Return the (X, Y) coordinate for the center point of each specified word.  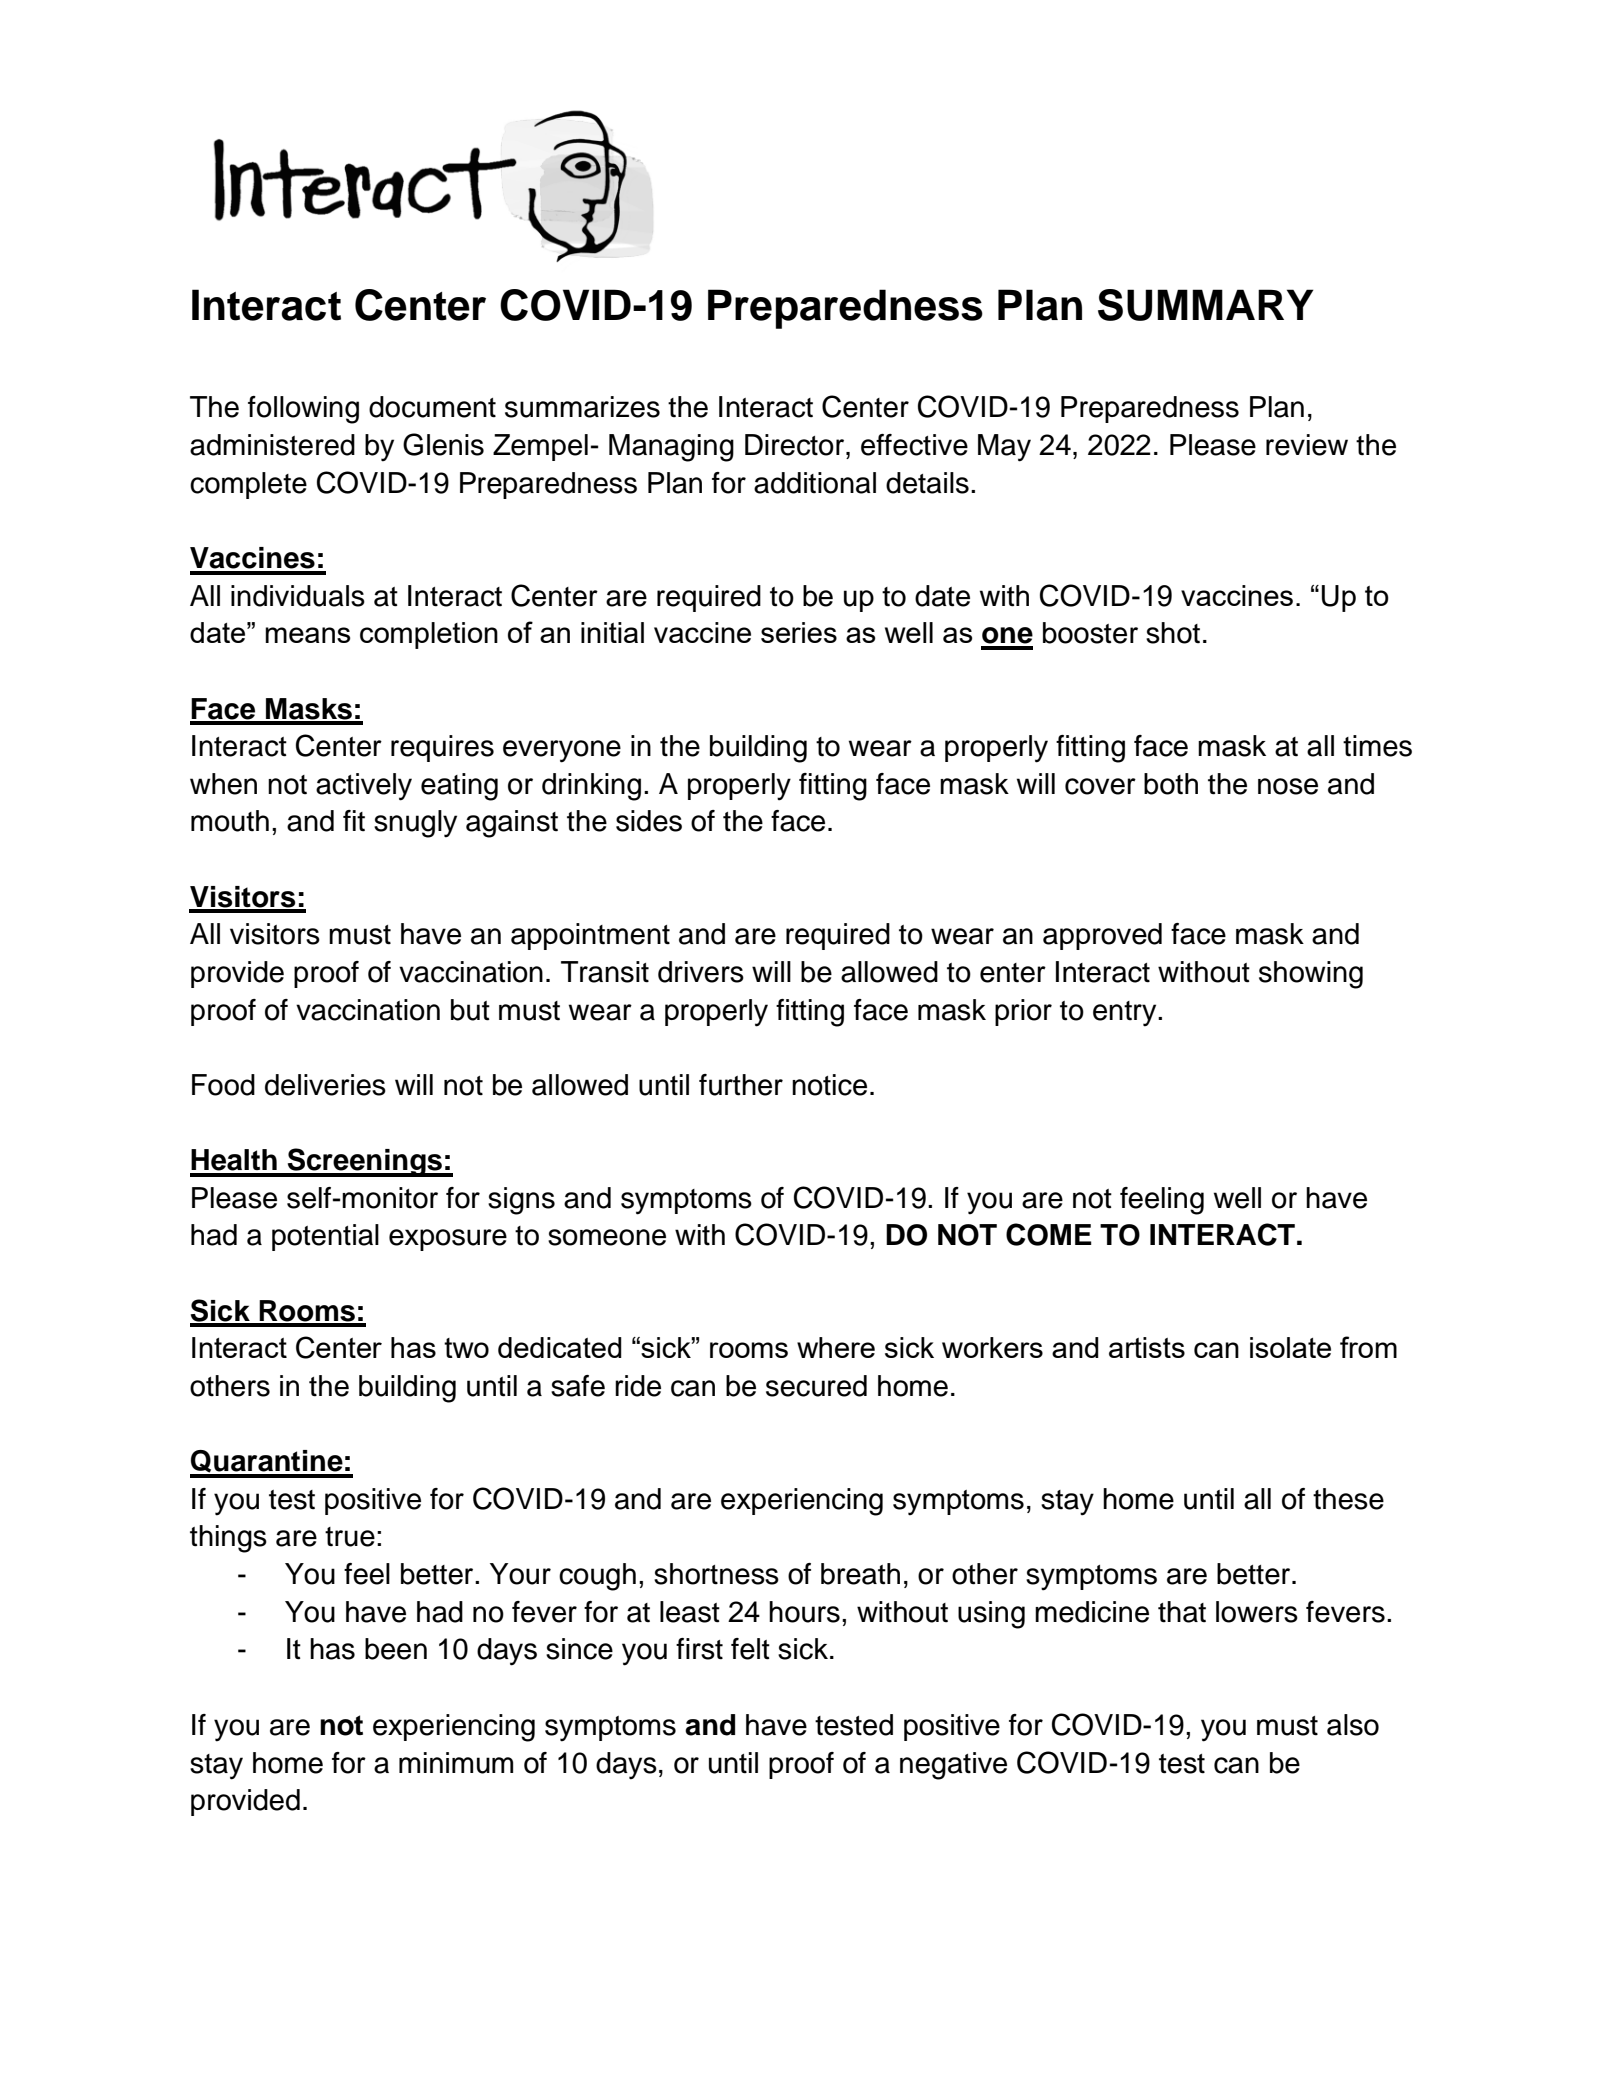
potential (325, 1237)
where (836, 1347)
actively (364, 787)
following (303, 410)
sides (649, 821)
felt (750, 1649)
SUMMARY (1206, 305)
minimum (456, 1763)
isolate (1290, 1347)
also (1353, 1725)
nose (1288, 786)
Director (796, 445)
